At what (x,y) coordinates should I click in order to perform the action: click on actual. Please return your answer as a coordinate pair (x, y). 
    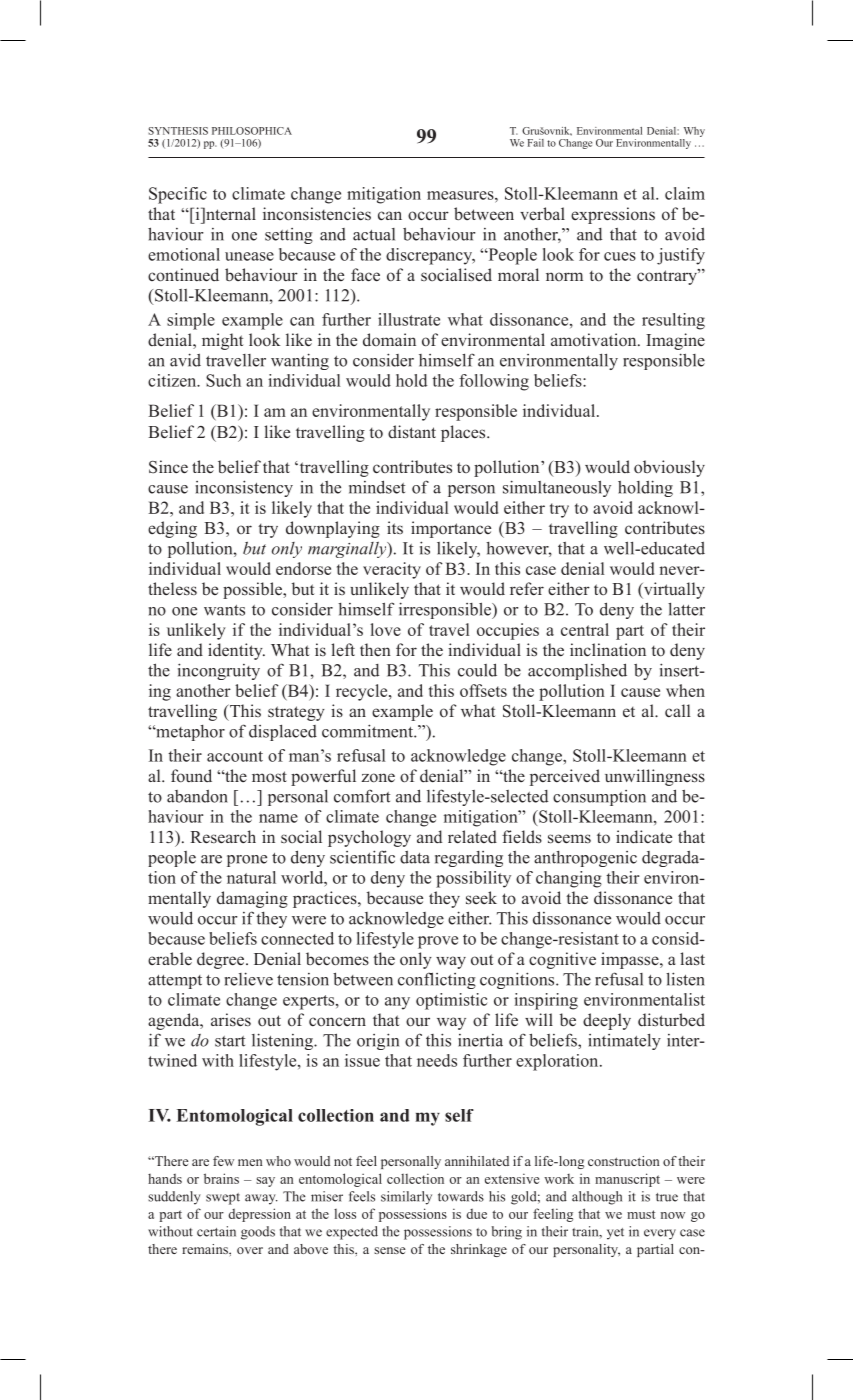
    Looking at the image, I should click on (374, 234).
